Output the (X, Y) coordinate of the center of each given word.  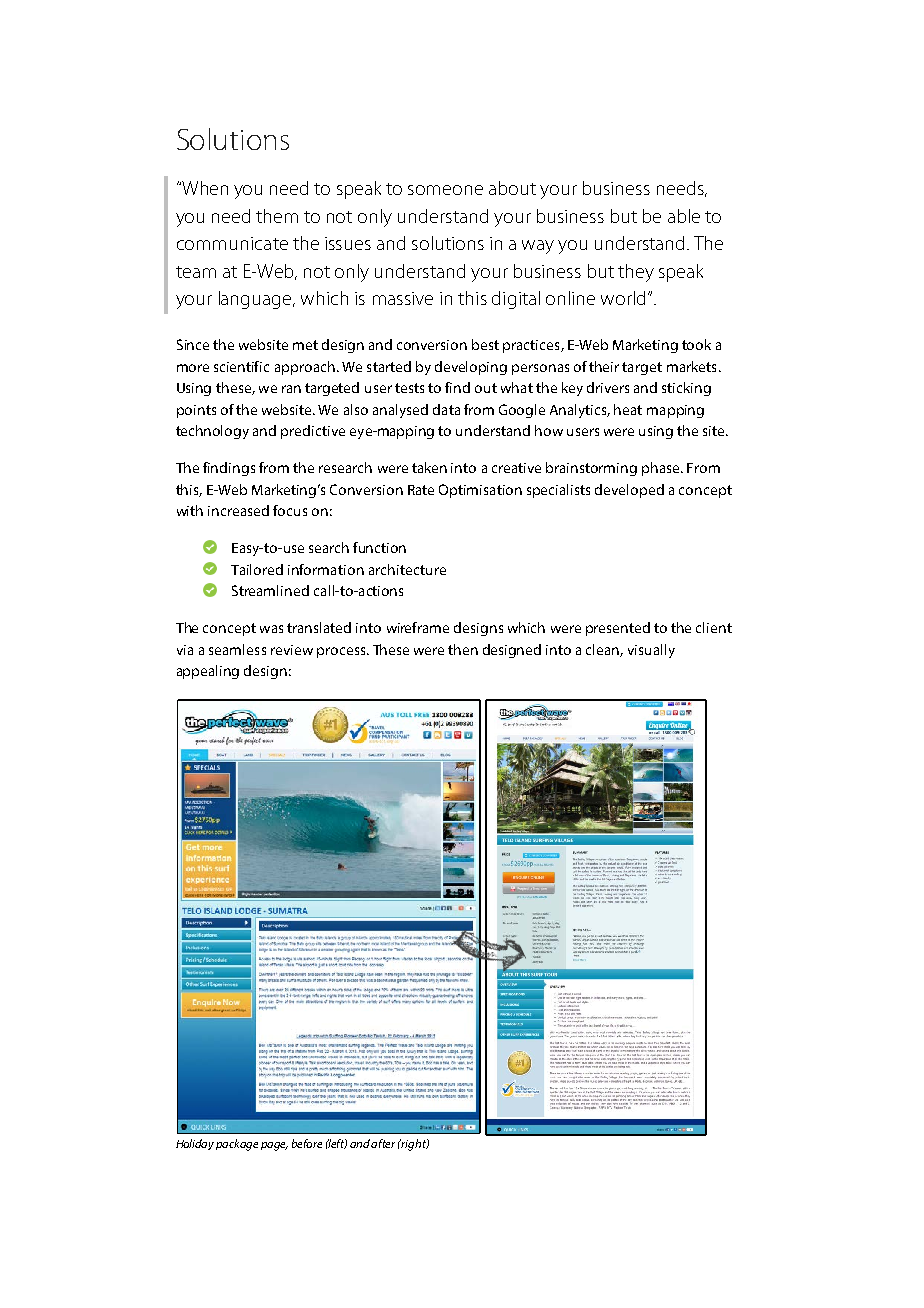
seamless (237, 649)
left (337, 1144)
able (684, 216)
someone (445, 190)
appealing (208, 672)
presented (618, 629)
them (277, 216)
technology (212, 432)
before (307, 1143)
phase (662, 469)
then (463, 649)
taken (429, 467)
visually (651, 651)
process (342, 652)
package (237, 1145)
